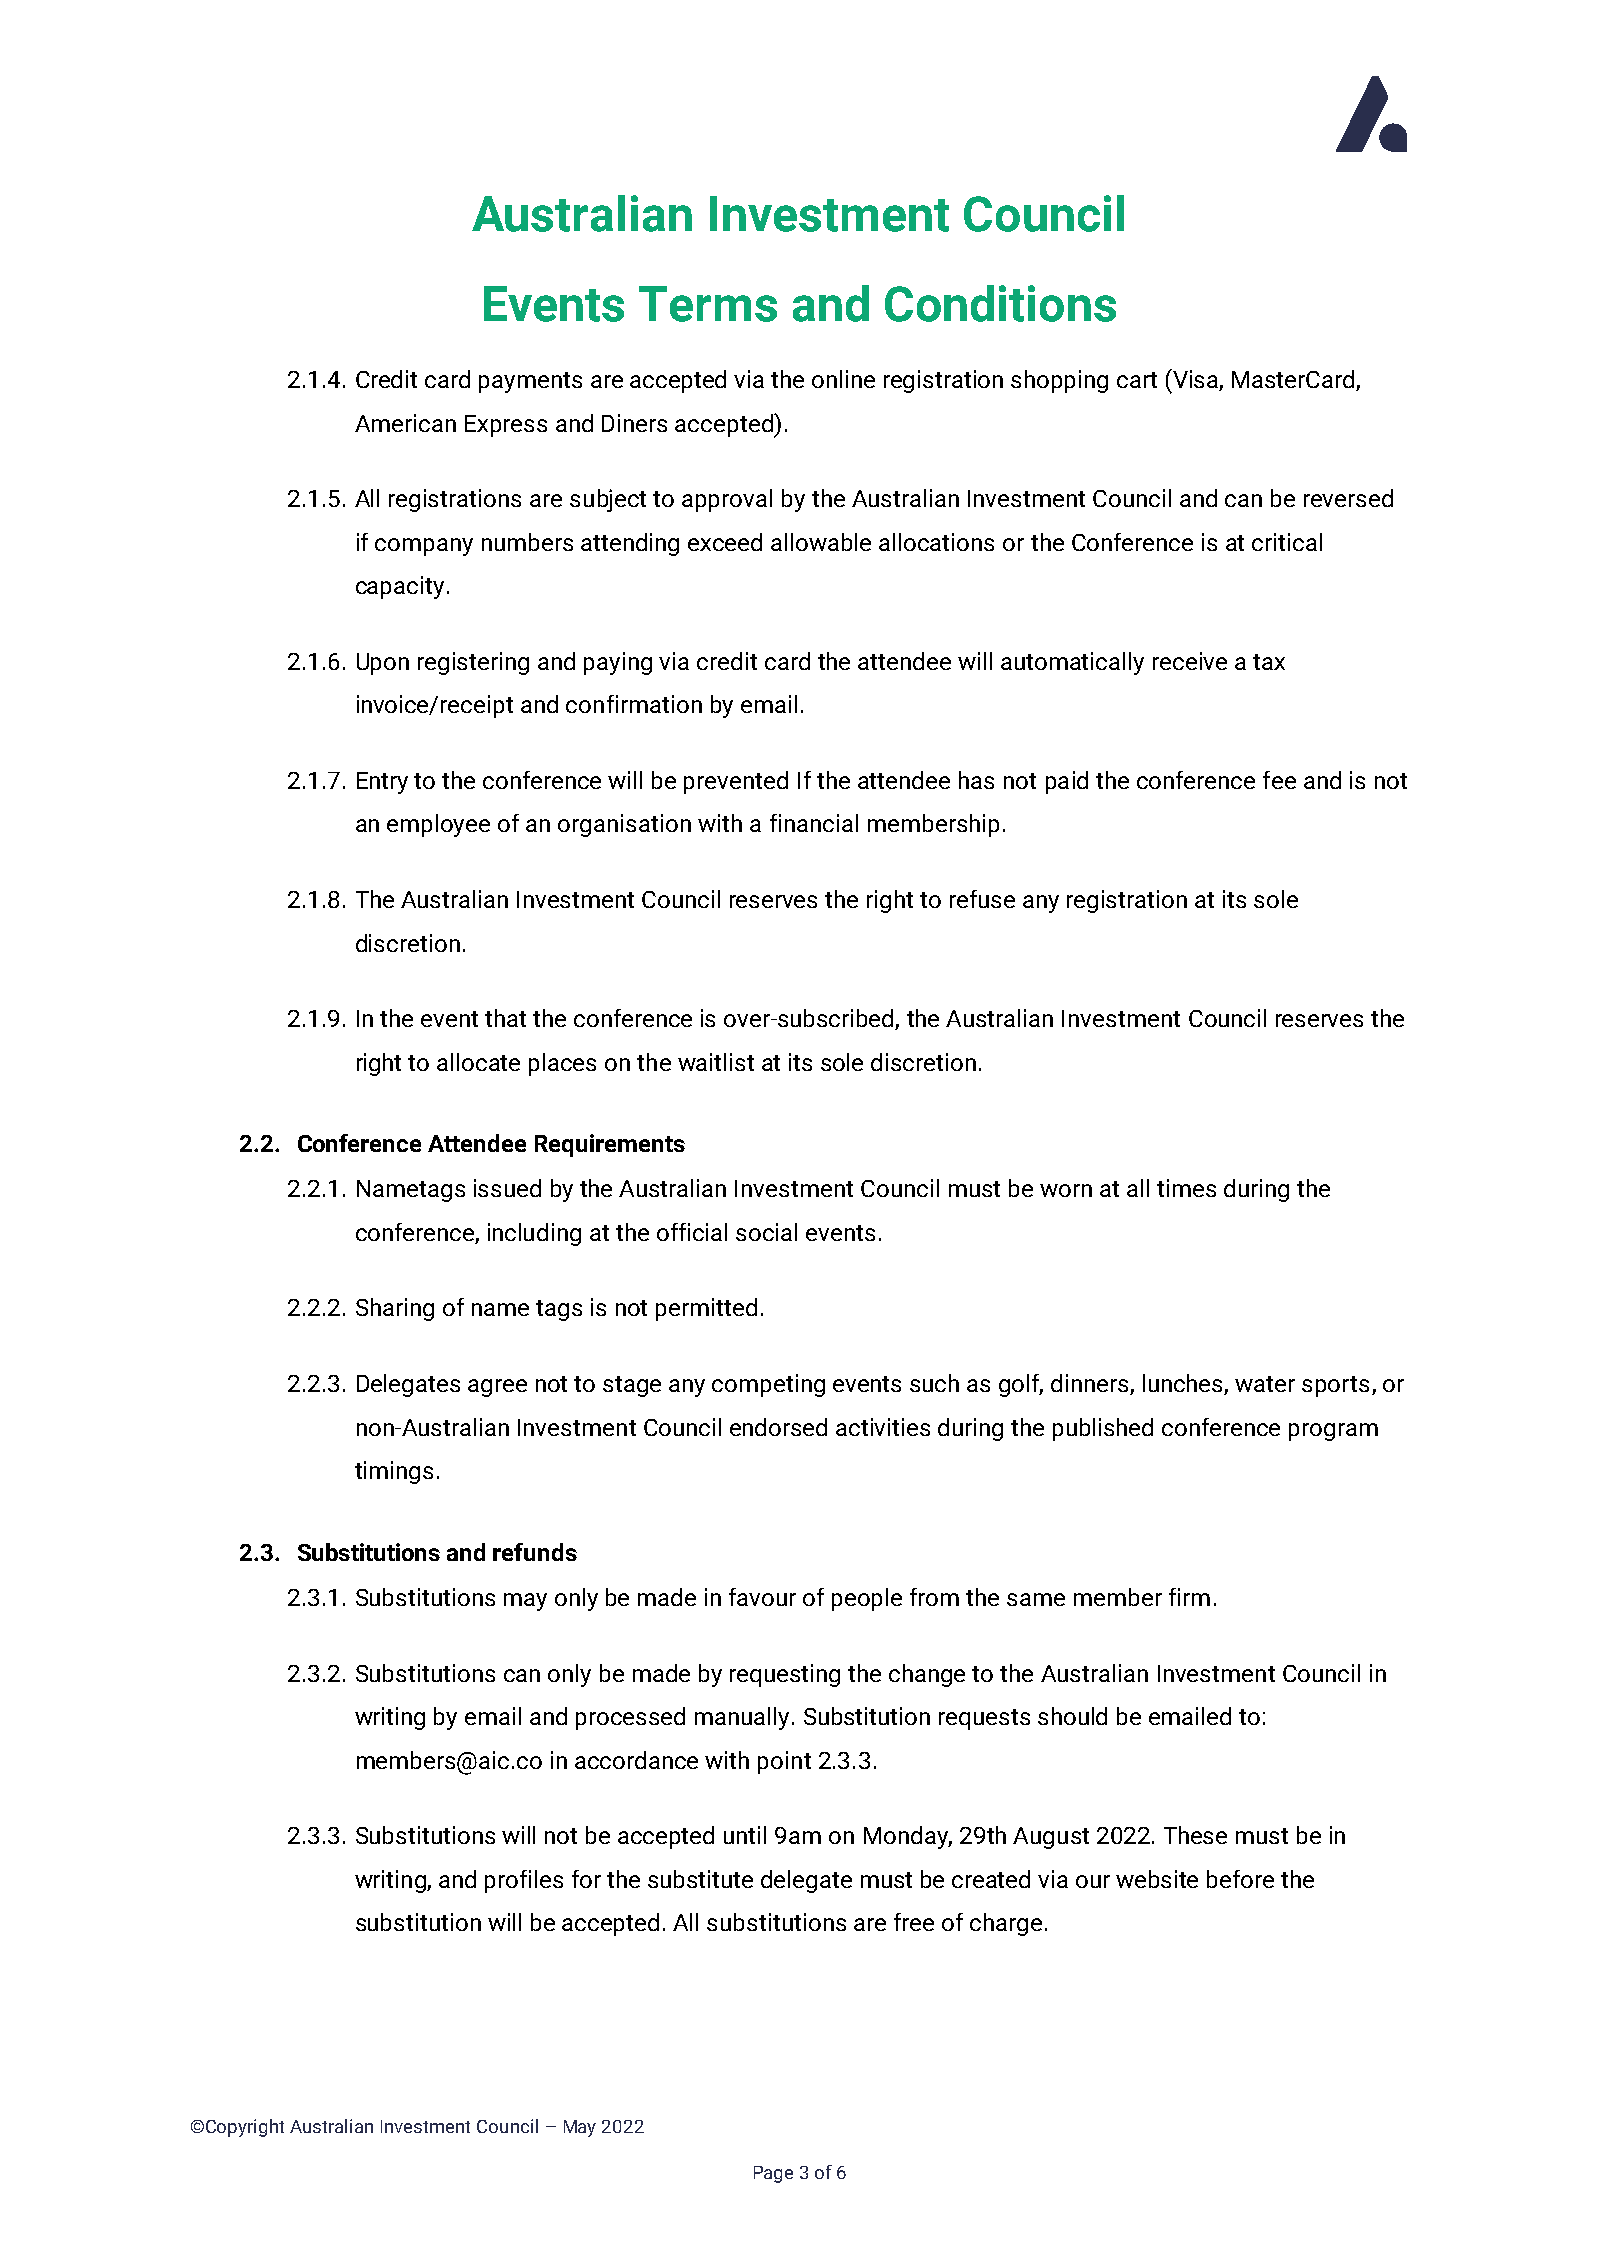 The width and height of the screenshot is (1598, 2259). Describe the element at coordinates (1333, 1432) in the screenshot. I see `program` at that location.
